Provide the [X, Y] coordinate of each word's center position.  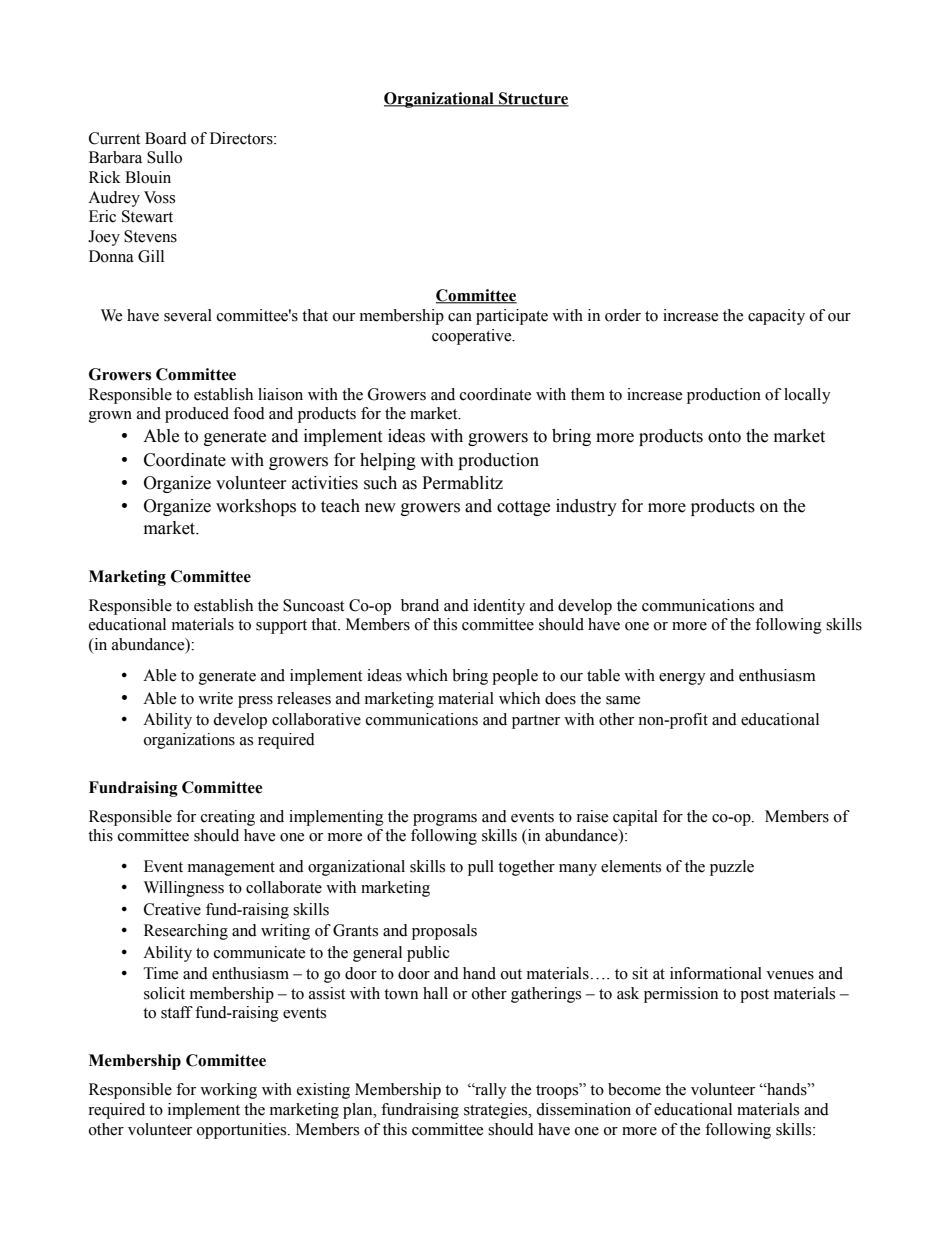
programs [445, 820]
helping [388, 461]
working [228, 1091]
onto [724, 437]
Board [166, 138]
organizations [189, 741]
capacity [776, 317]
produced [197, 415]
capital [635, 818]
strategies [497, 1111]
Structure [533, 99]
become [634, 1089]
